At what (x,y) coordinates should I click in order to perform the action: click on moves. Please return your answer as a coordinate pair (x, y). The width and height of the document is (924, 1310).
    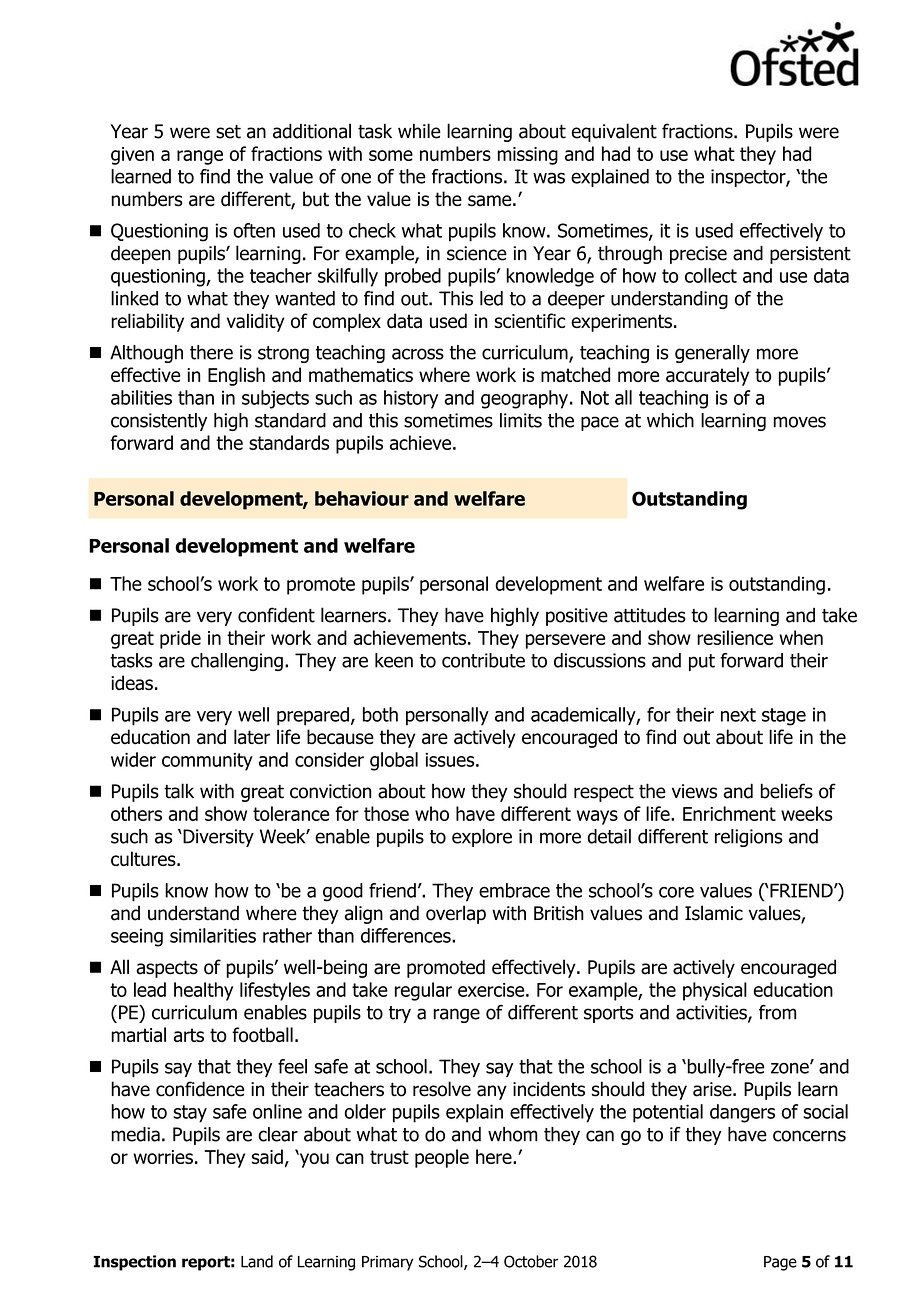
    Looking at the image, I should click on (799, 422).
